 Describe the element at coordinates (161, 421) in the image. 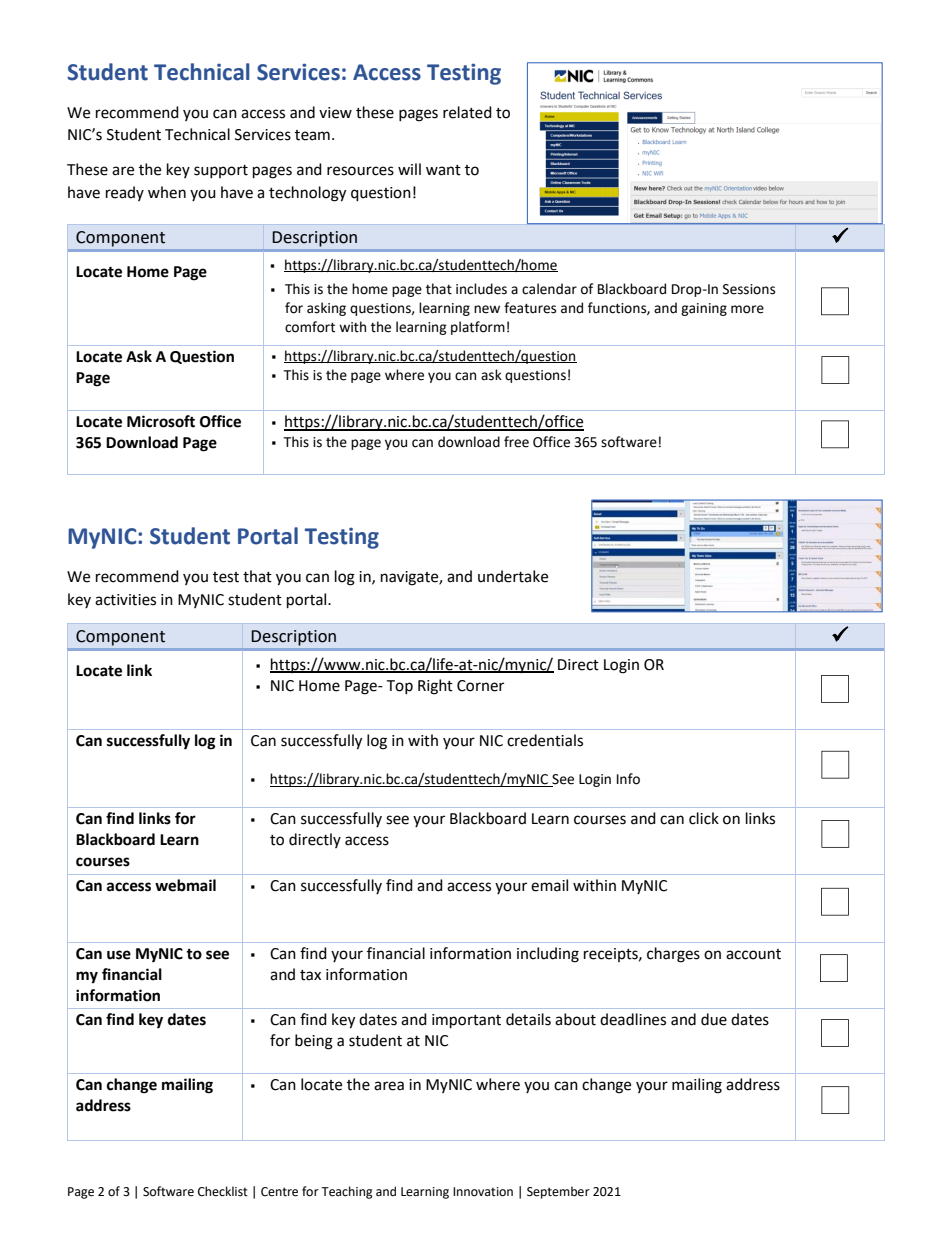

I see `Microsoft` at that location.
